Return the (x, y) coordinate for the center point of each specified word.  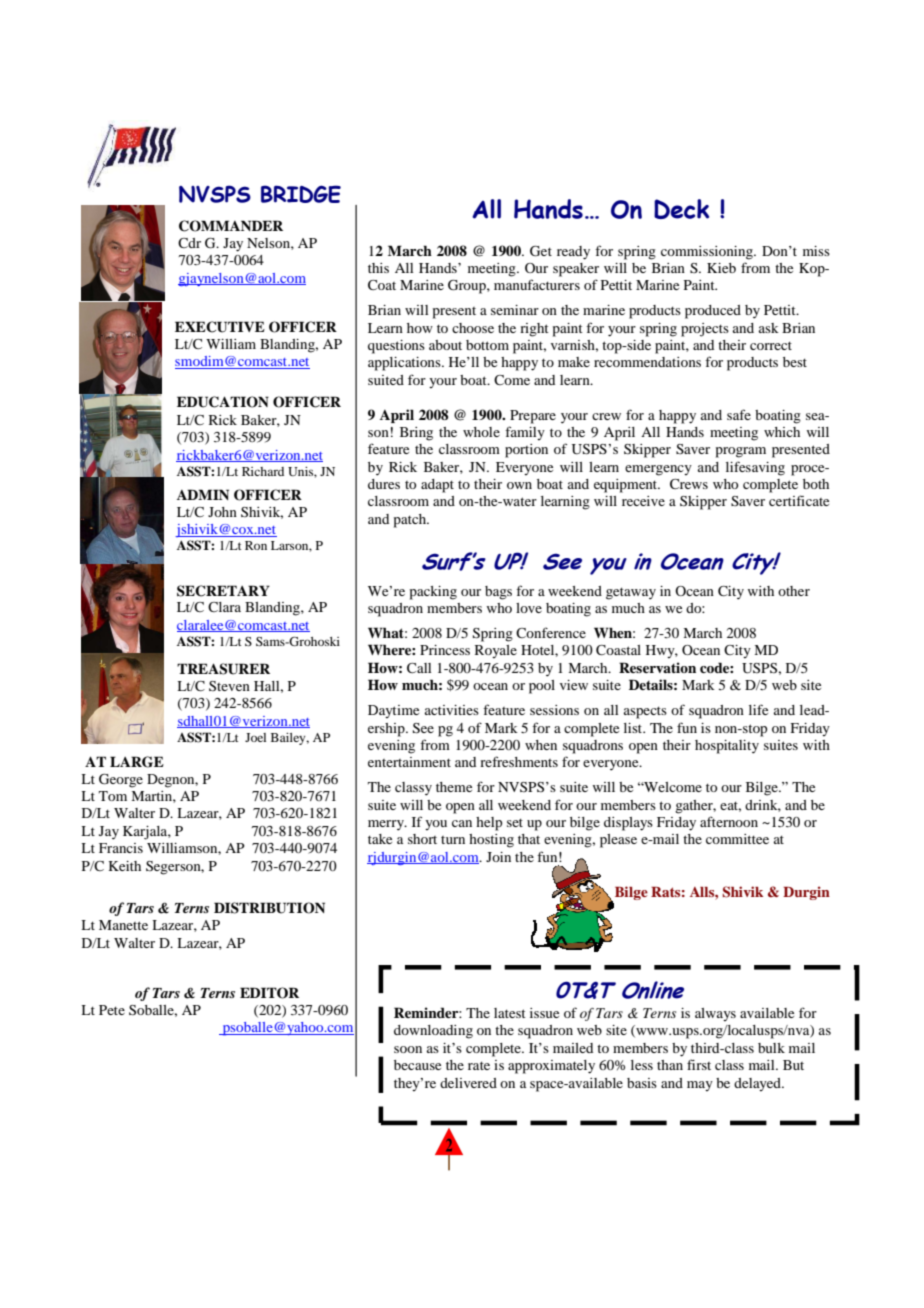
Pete (112, 1010)
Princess (445, 650)
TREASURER (223, 669)
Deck (681, 209)
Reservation (657, 667)
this (378, 268)
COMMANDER (231, 226)
